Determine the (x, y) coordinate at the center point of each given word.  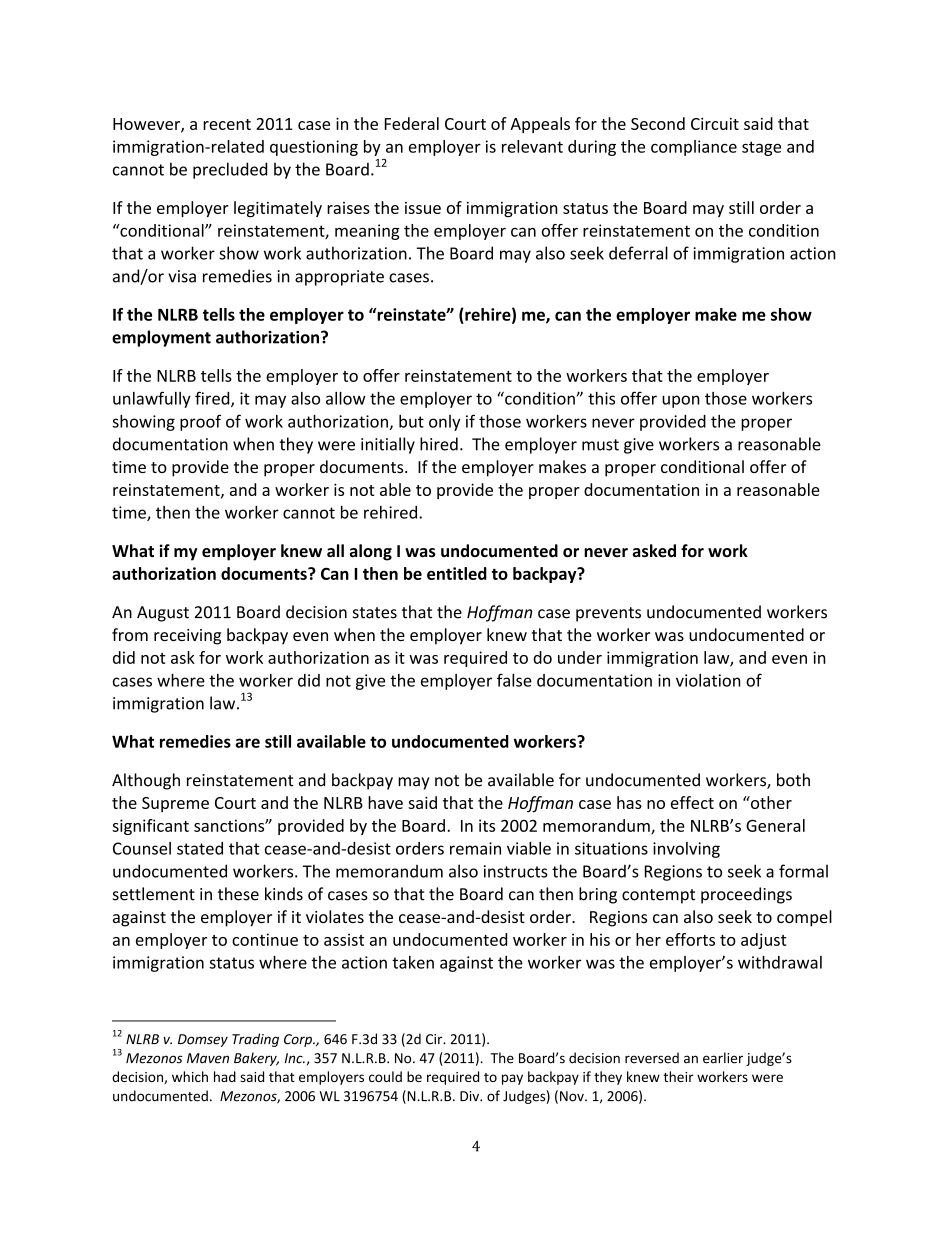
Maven (208, 1058)
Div (471, 1096)
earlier (723, 1058)
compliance (694, 148)
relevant (532, 146)
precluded (230, 170)
